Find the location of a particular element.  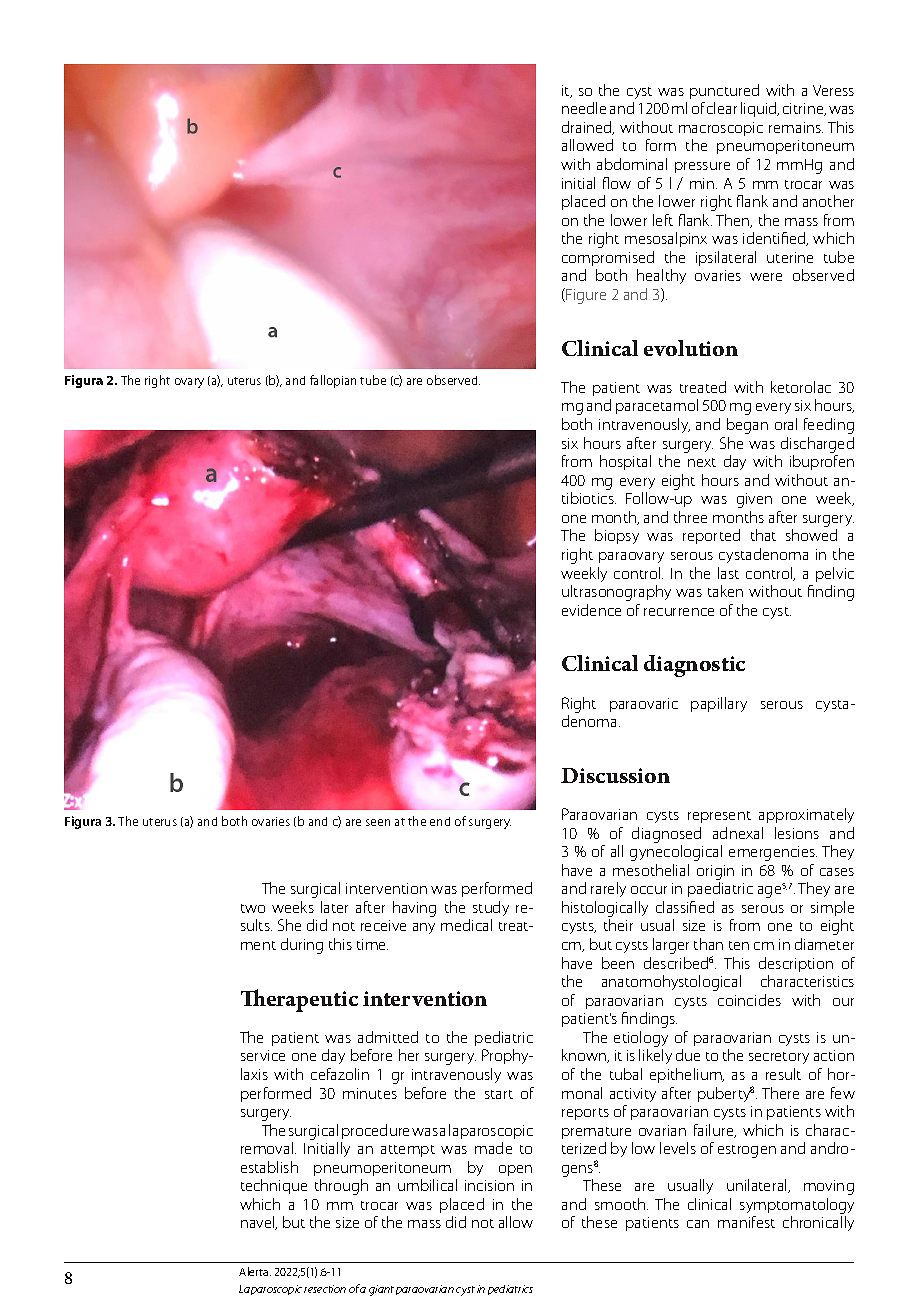

emergencies is located at coordinates (773, 853).
